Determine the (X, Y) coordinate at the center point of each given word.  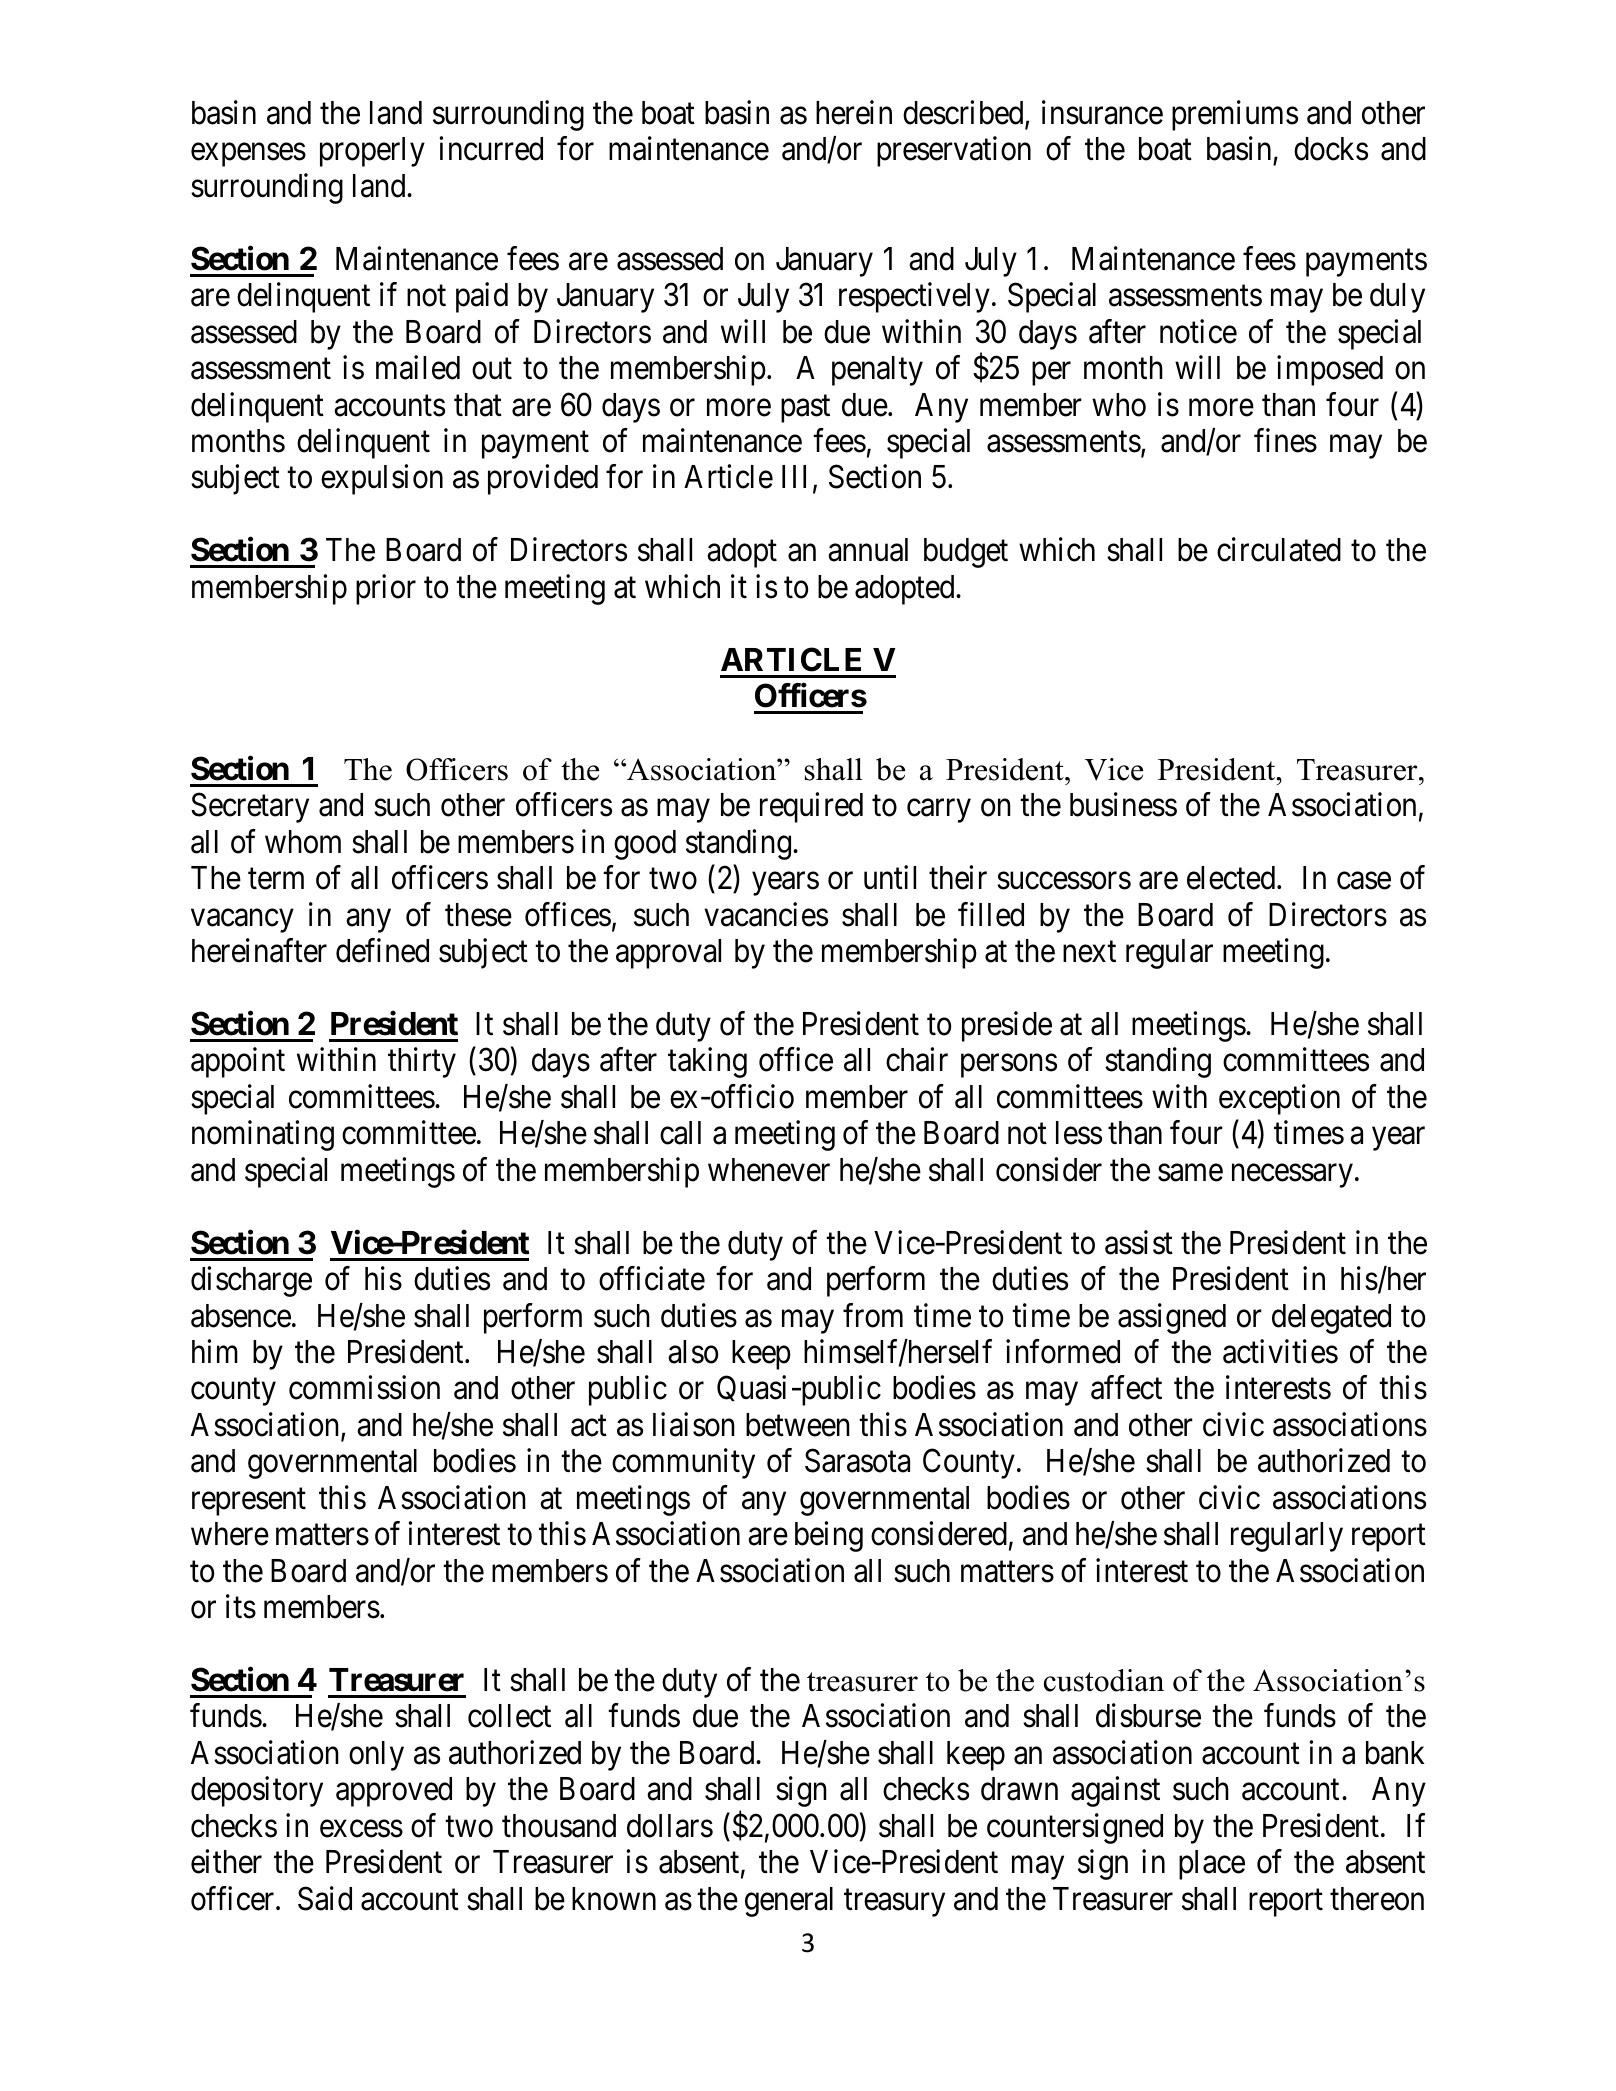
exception (1279, 1099)
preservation (954, 152)
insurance (1102, 112)
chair (917, 1060)
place (1212, 1865)
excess (361, 1829)
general (789, 1902)
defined (382, 951)
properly (372, 152)
